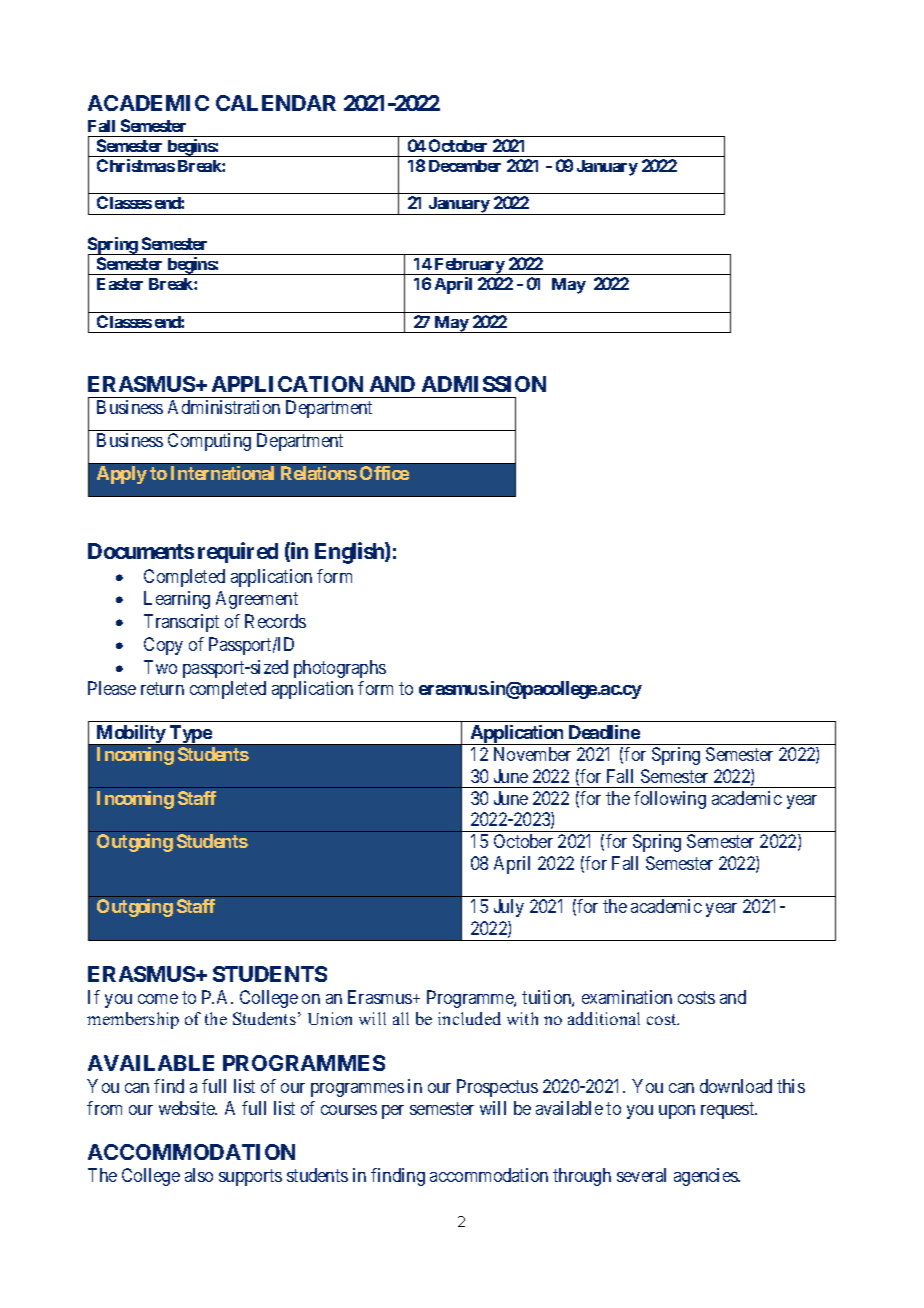 This document has width=924, height=1308. I want to click on agencies, so click(706, 1177).
